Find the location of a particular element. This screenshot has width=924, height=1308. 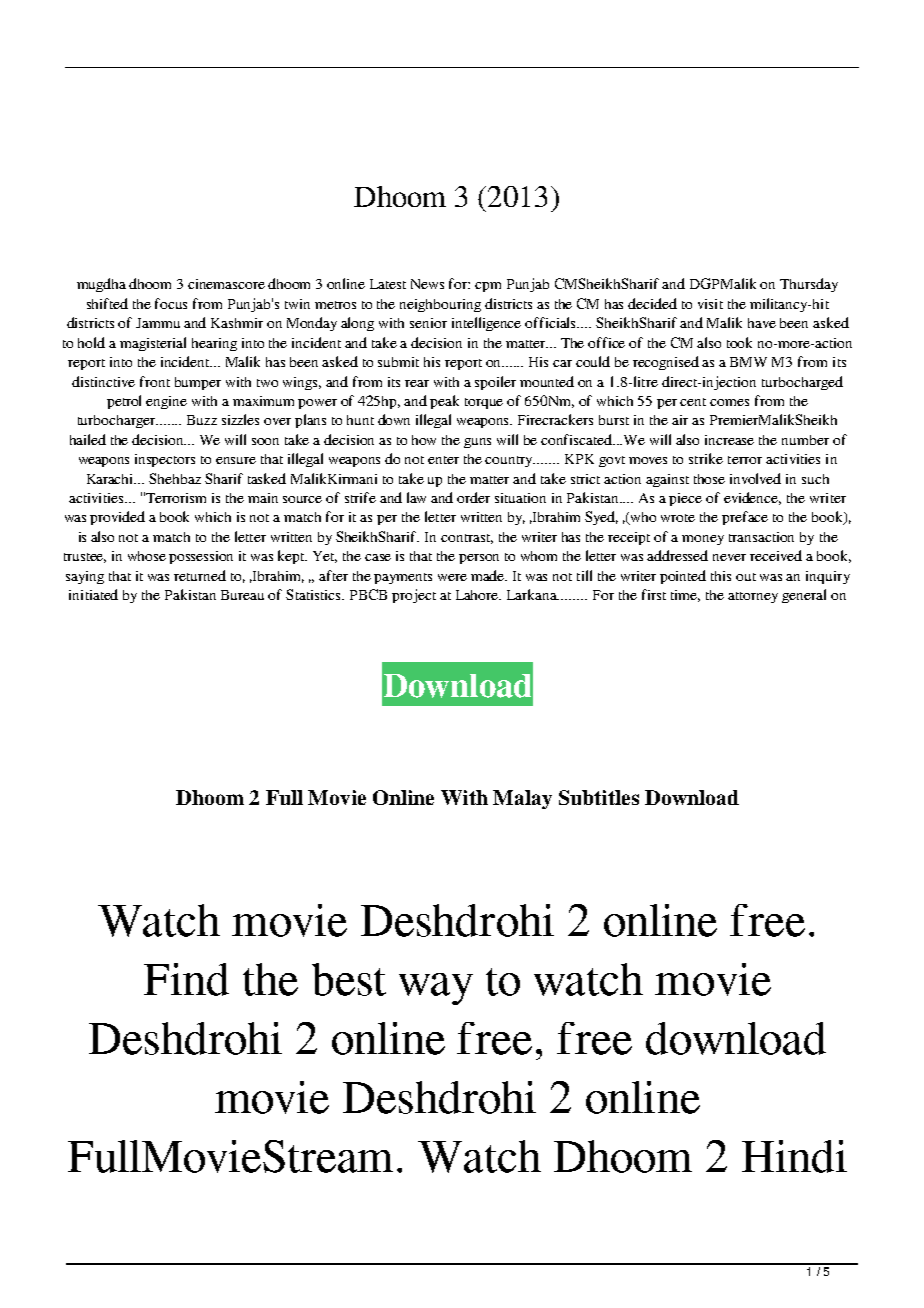

best is located at coordinates (349, 979).
